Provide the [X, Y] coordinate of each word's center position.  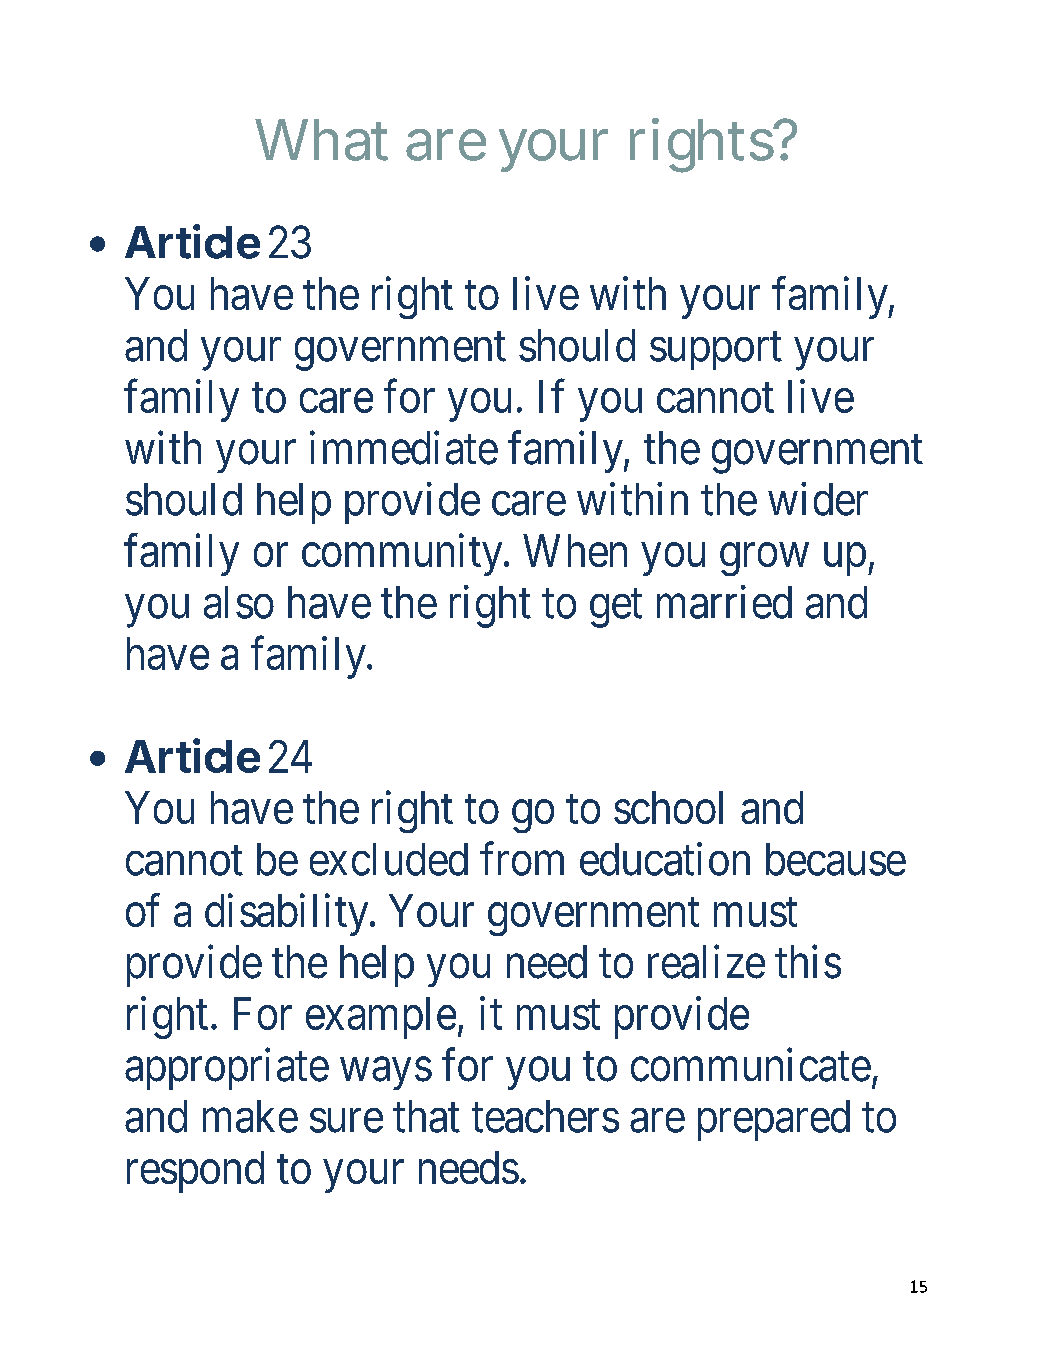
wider [818, 499]
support [716, 351]
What [321, 140]
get [616, 609]
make [250, 1116]
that [426, 1116]
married [724, 602]
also [239, 602]
